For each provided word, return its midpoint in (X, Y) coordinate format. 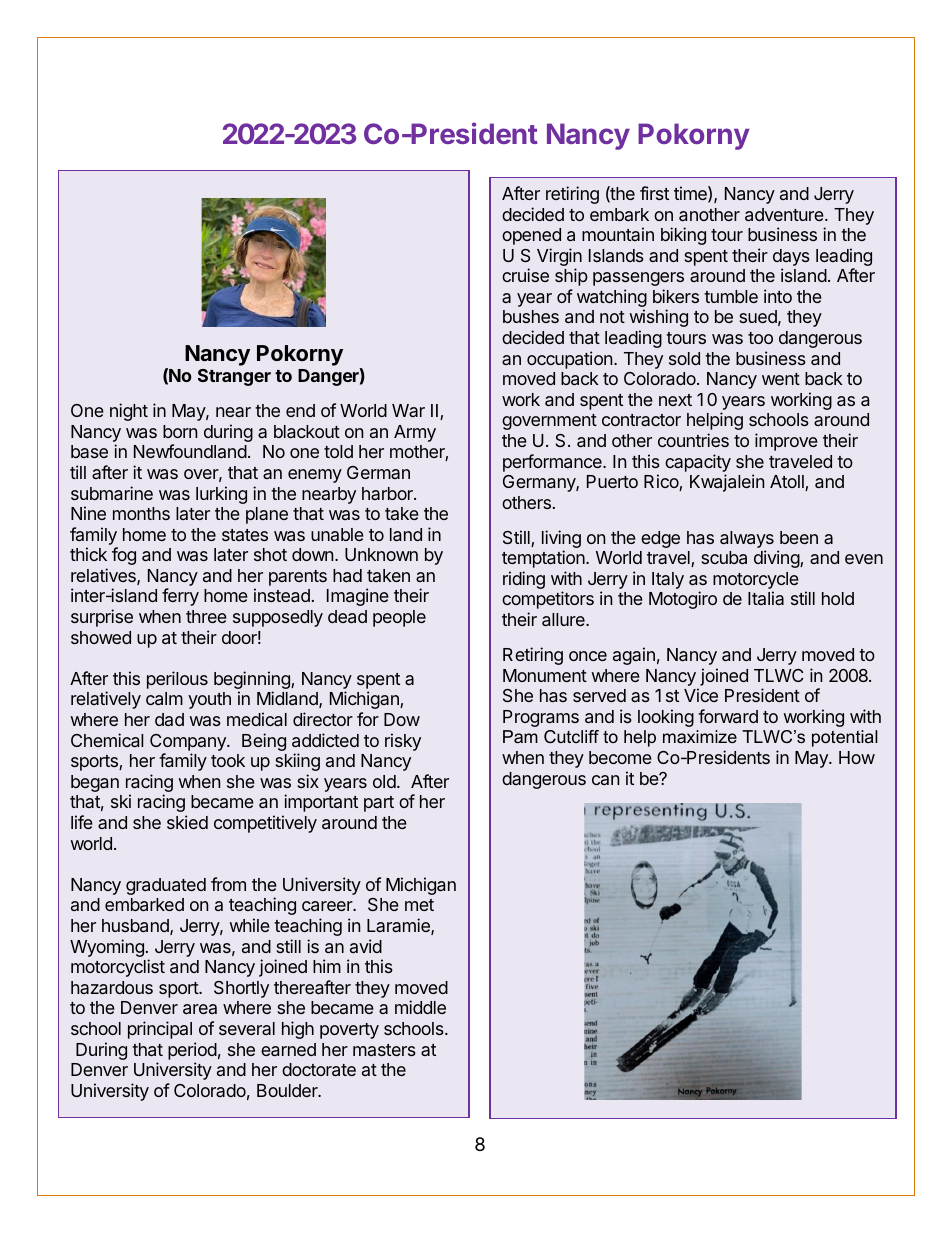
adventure (785, 214)
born (180, 431)
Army (415, 433)
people (399, 618)
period (192, 1051)
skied (187, 822)
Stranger (234, 377)
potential (845, 738)
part (379, 804)
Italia (766, 598)
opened (531, 236)
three (206, 616)
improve (786, 442)
